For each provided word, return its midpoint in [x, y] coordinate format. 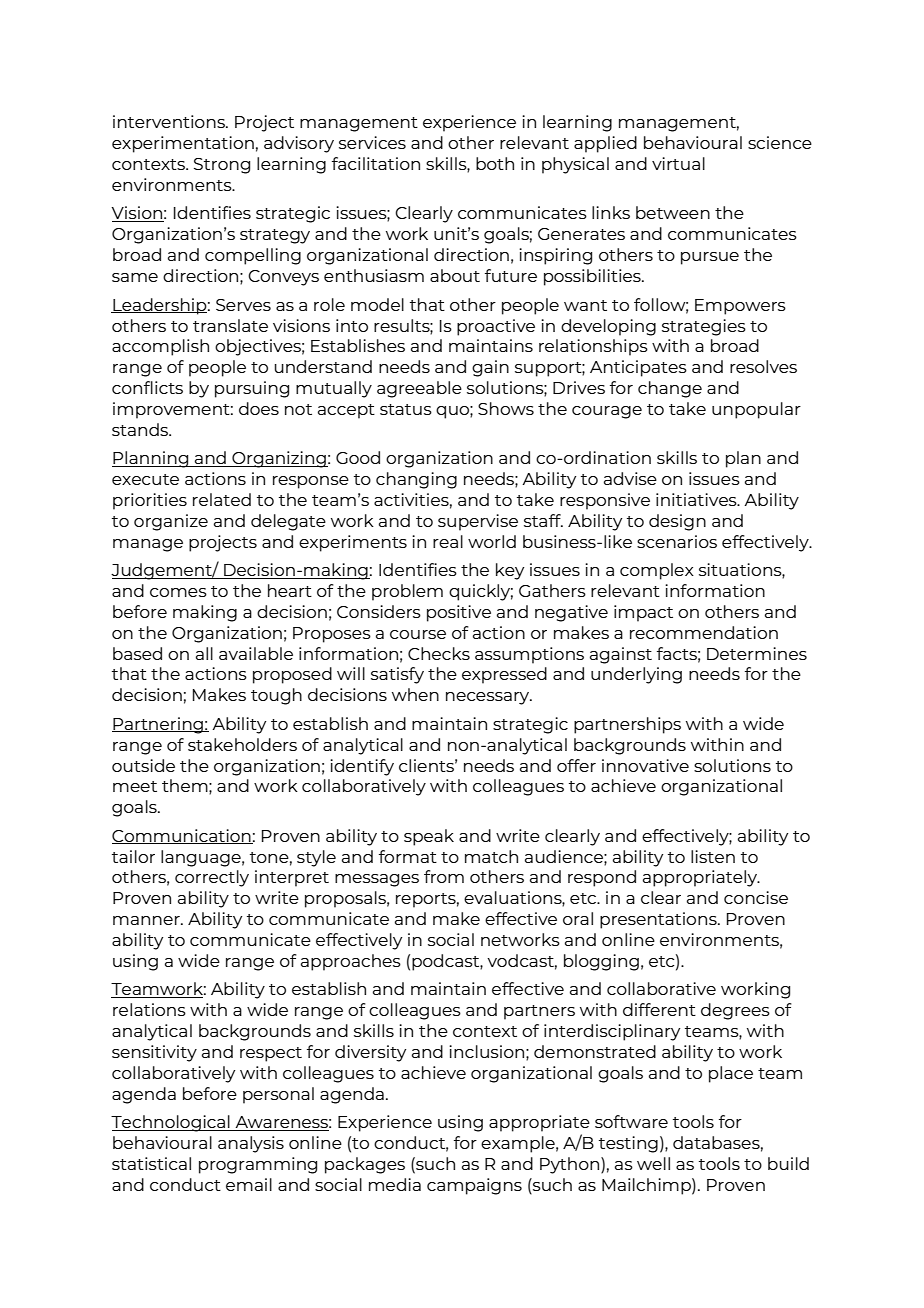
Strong [222, 166]
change [670, 389]
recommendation [704, 632]
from [444, 876]
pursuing [252, 389]
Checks [439, 653]
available [256, 653]
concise [756, 897]
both [495, 163]
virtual [678, 163]
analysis [251, 1144]
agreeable [419, 389]
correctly [212, 878]
